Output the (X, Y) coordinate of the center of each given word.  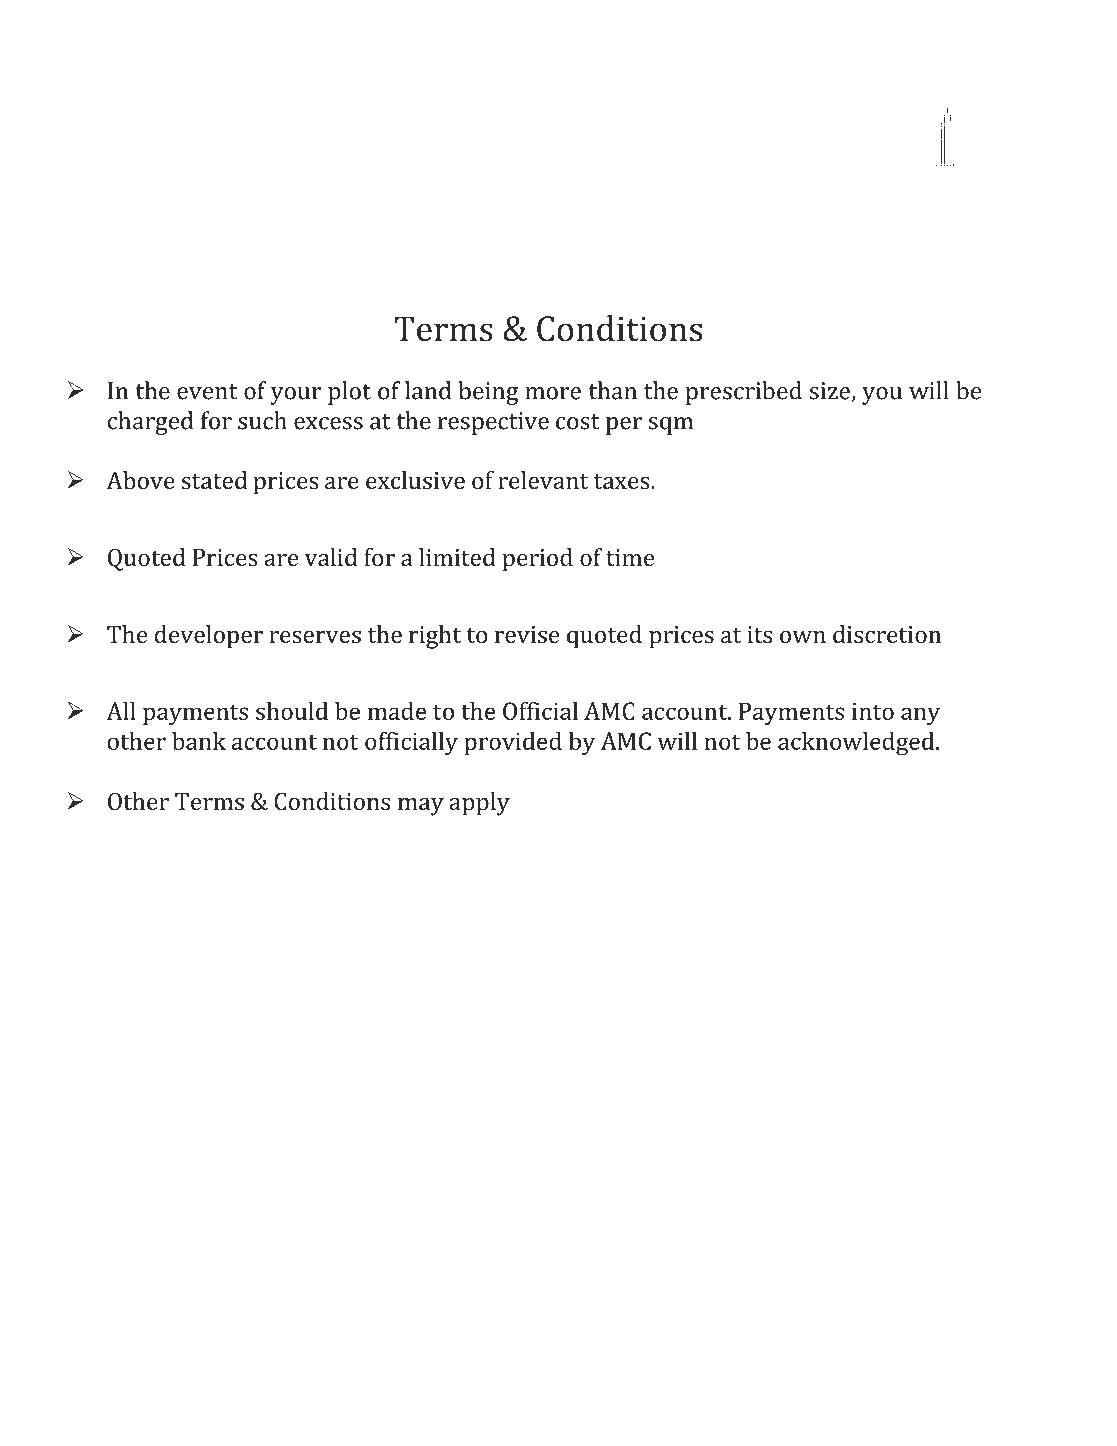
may (421, 807)
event (207, 392)
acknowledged (857, 744)
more (553, 393)
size (831, 392)
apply (479, 804)
